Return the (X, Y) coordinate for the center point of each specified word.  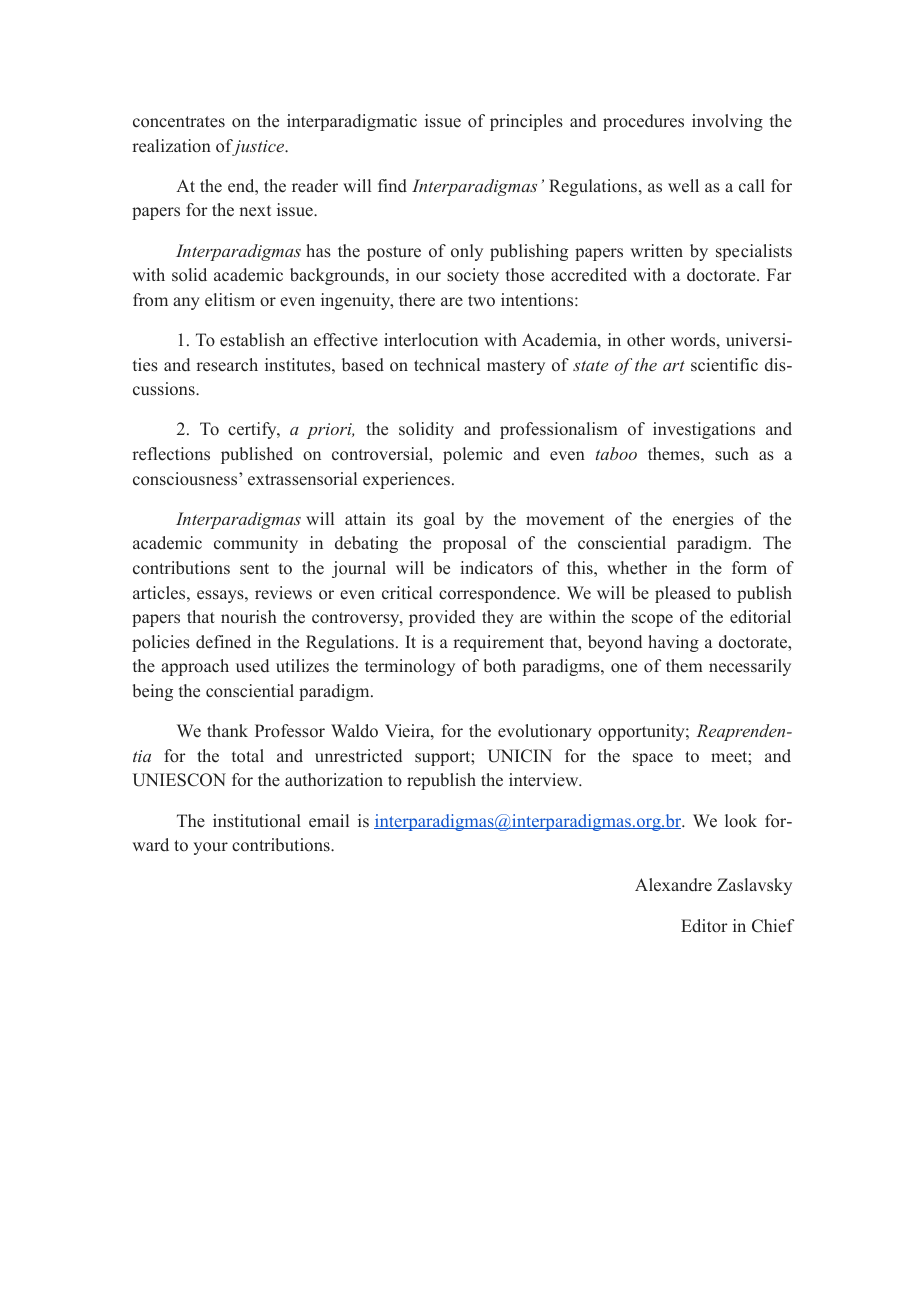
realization (171, 146)
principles (526, 122)
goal (439, 520)
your (210, 848)
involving (727, 122)
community (256, 544)
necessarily (750, 667)
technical (447, 365)
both (499, 666)
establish (252, 340)
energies (703, 520)
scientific (724, 365)
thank (227, 730)
